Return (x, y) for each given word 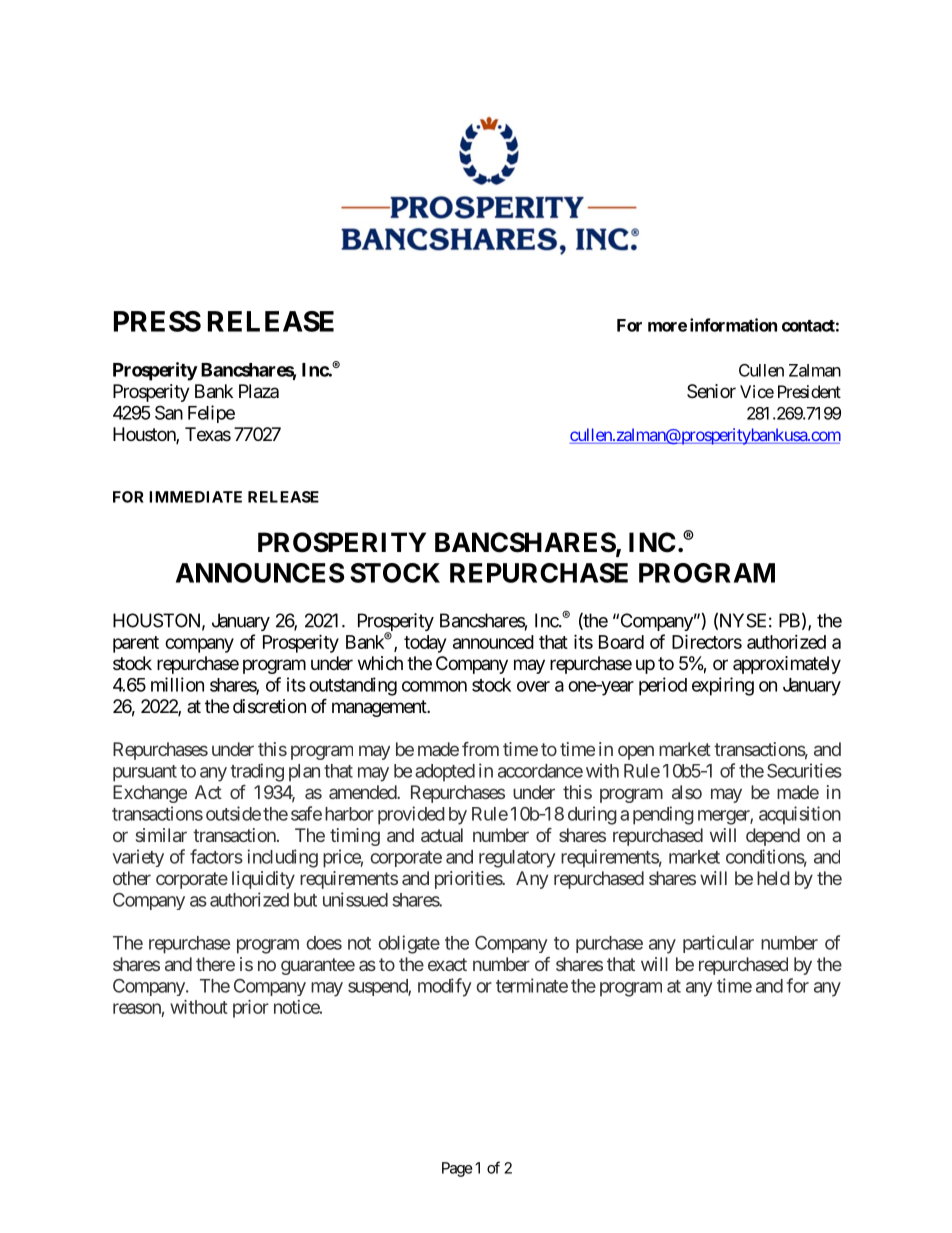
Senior (711, 391)
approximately (787, 665)
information (733, 325)
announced (493, 642)
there (215, 964)
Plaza (259, 391)
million (177, 684)
